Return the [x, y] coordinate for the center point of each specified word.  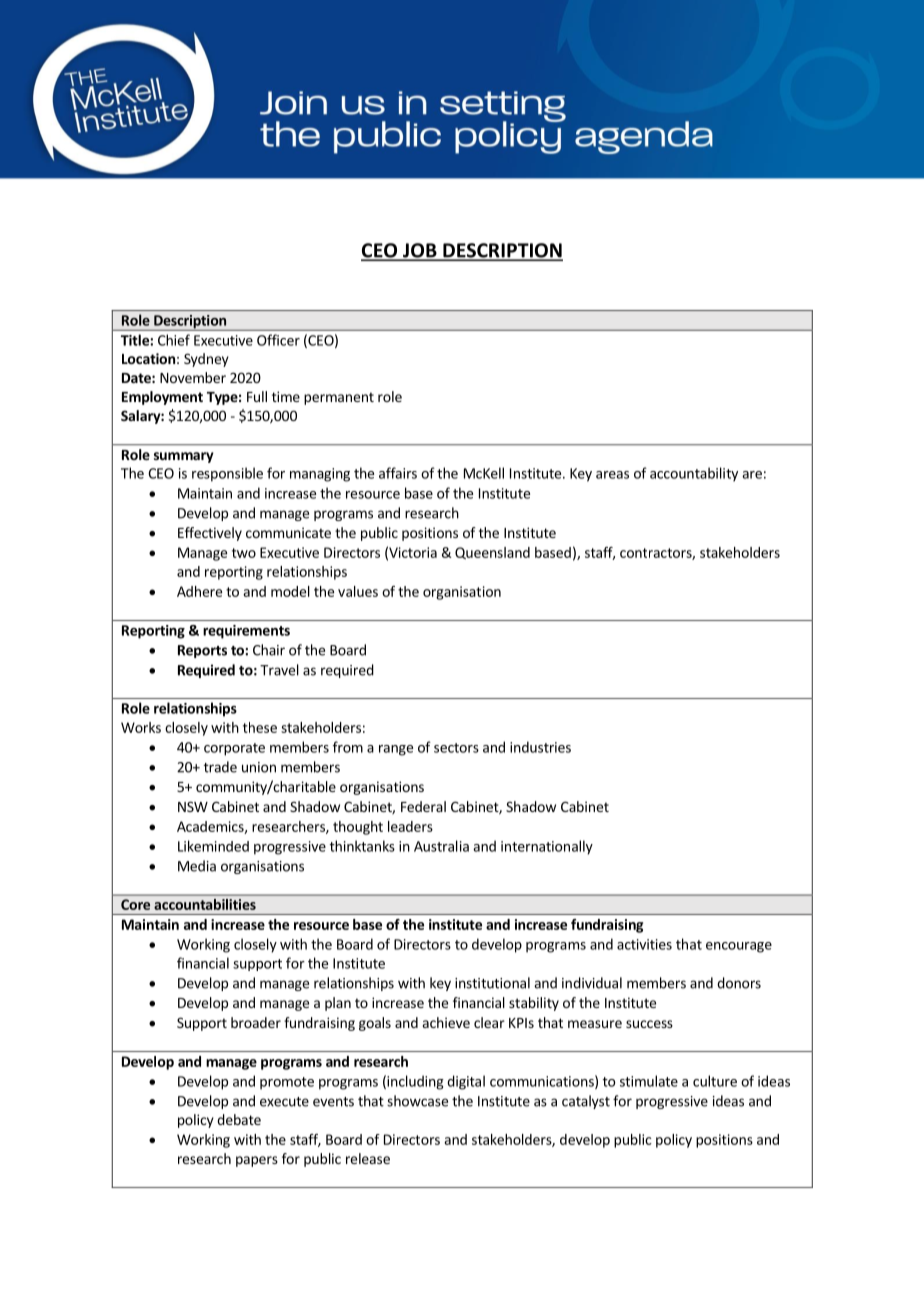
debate [239, 1119]
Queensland [492, 553]
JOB [419, 251]
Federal [423, 806]
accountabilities [205, 904]
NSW [193, 806]
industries [540, 747]
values [358, 591]
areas [612, 475]
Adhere [199, 591]
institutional [492, 983]
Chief [174, 340]
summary [184, 457]
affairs [398, 473]
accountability [694, 474]
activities [644, 944]
